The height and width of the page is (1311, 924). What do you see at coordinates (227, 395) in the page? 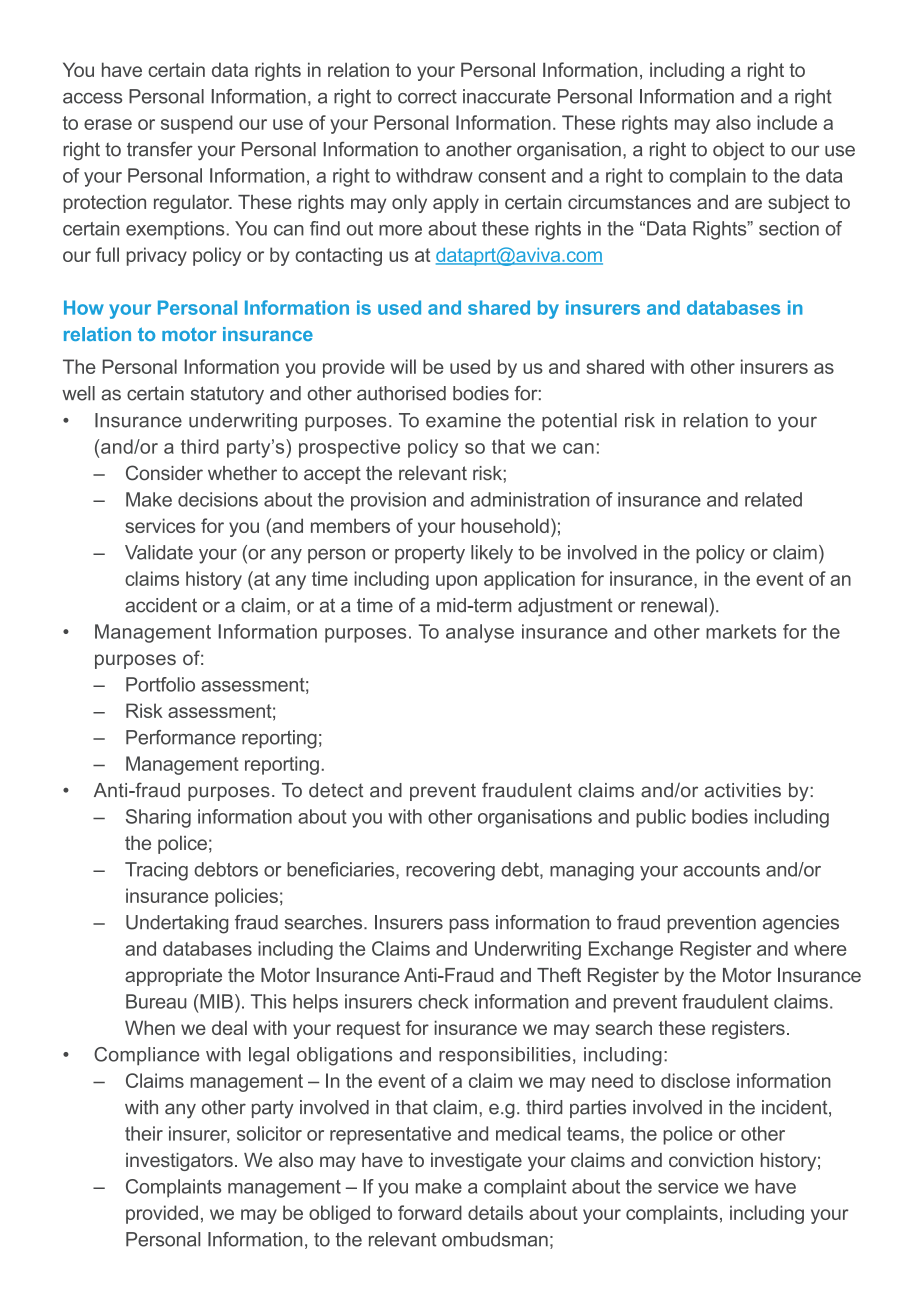
I see `statutory` at bounding box center [227, 395].
